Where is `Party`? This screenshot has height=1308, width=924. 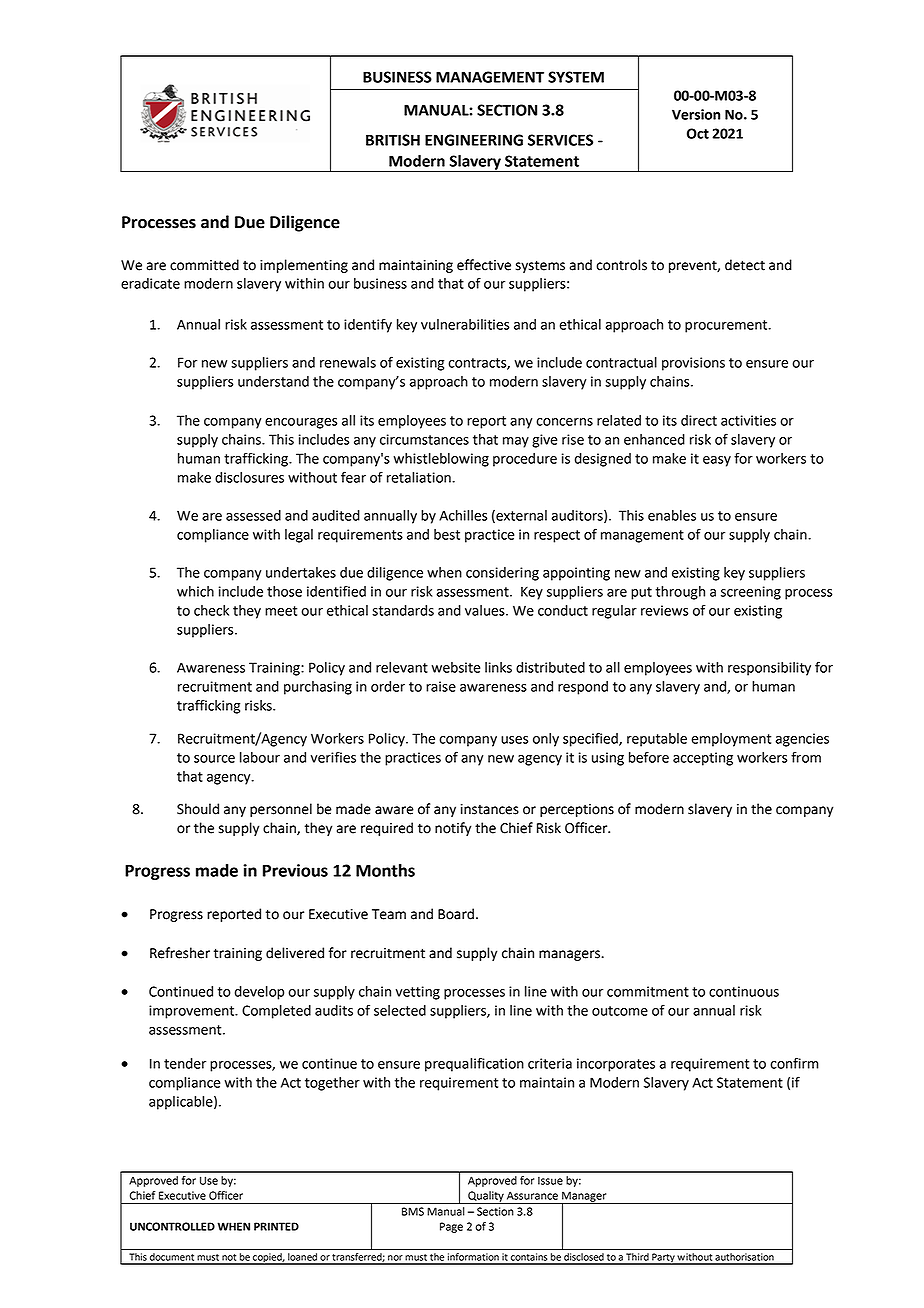 Party is located at coordinates (663, 1259).
